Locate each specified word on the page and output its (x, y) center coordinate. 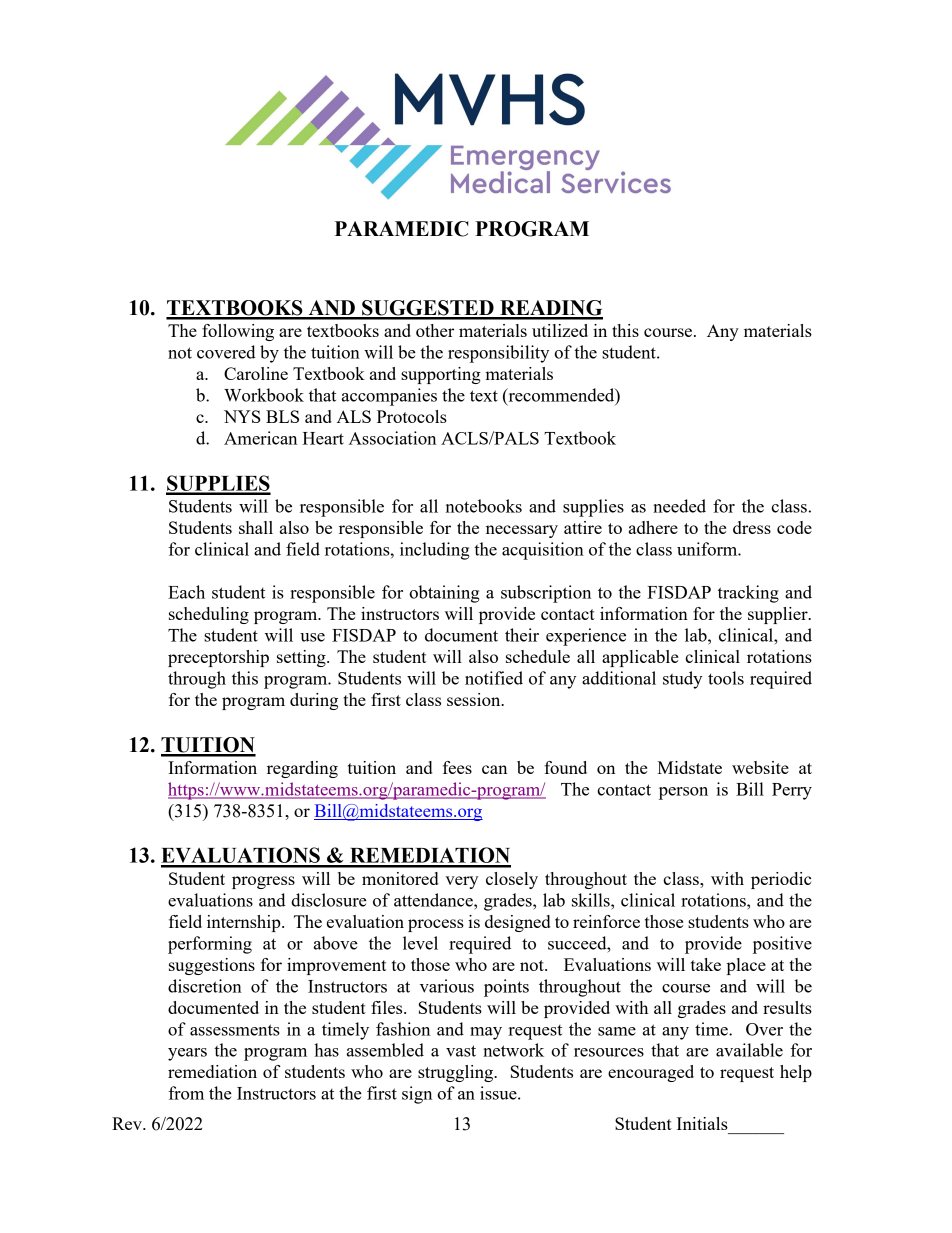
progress (263, 882)
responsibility (498, 354)
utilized (560, 330)
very (461, 882)
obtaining (444, 594)
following (238, 332)
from (186, 1093)
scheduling (209, 615)
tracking (748, 594)
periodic (781, 880)
